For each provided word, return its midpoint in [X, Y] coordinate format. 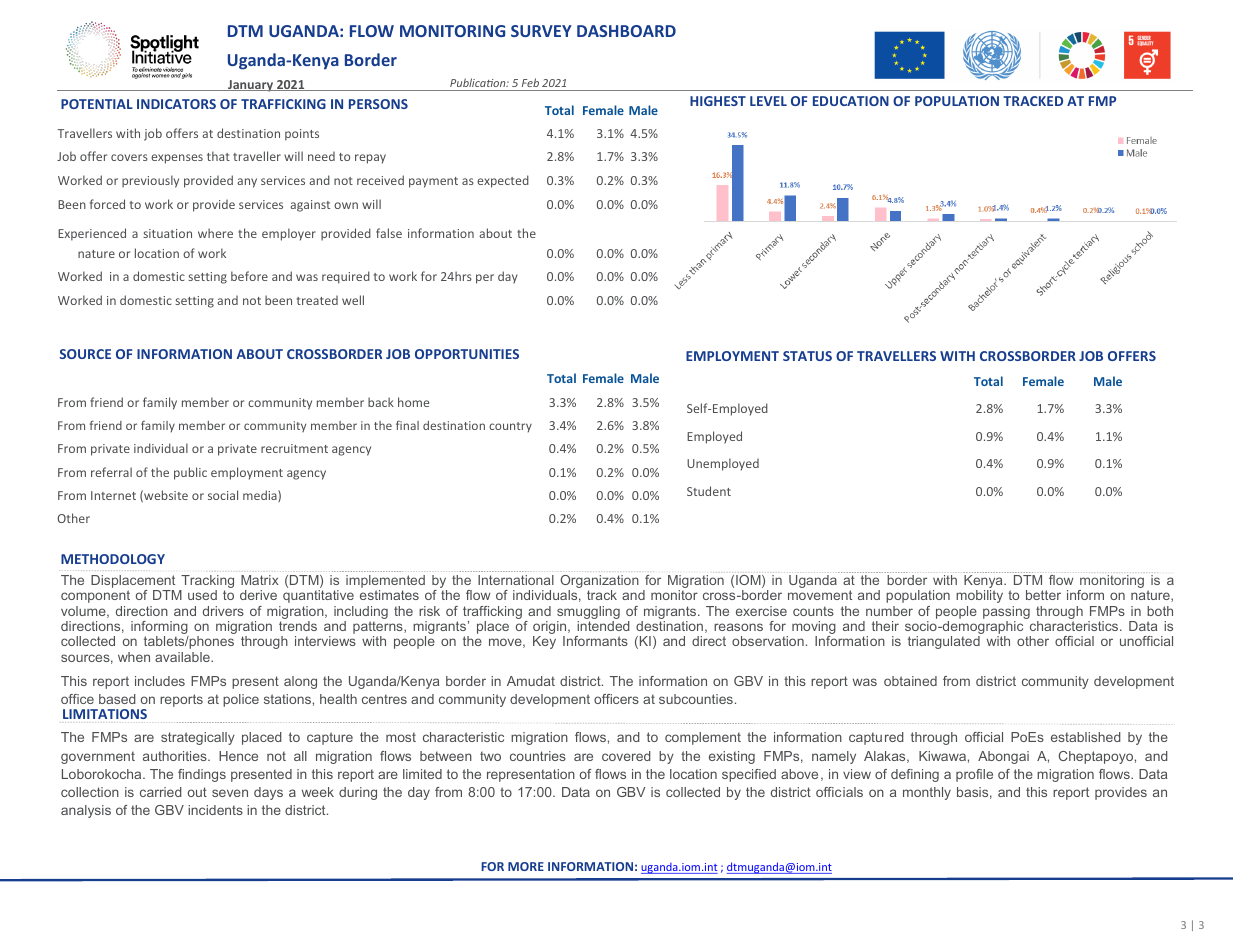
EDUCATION [851, 101]
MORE [526, 866]
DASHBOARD [626, 31]
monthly [927, 793]
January [251, 86]
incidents [215, 810]
